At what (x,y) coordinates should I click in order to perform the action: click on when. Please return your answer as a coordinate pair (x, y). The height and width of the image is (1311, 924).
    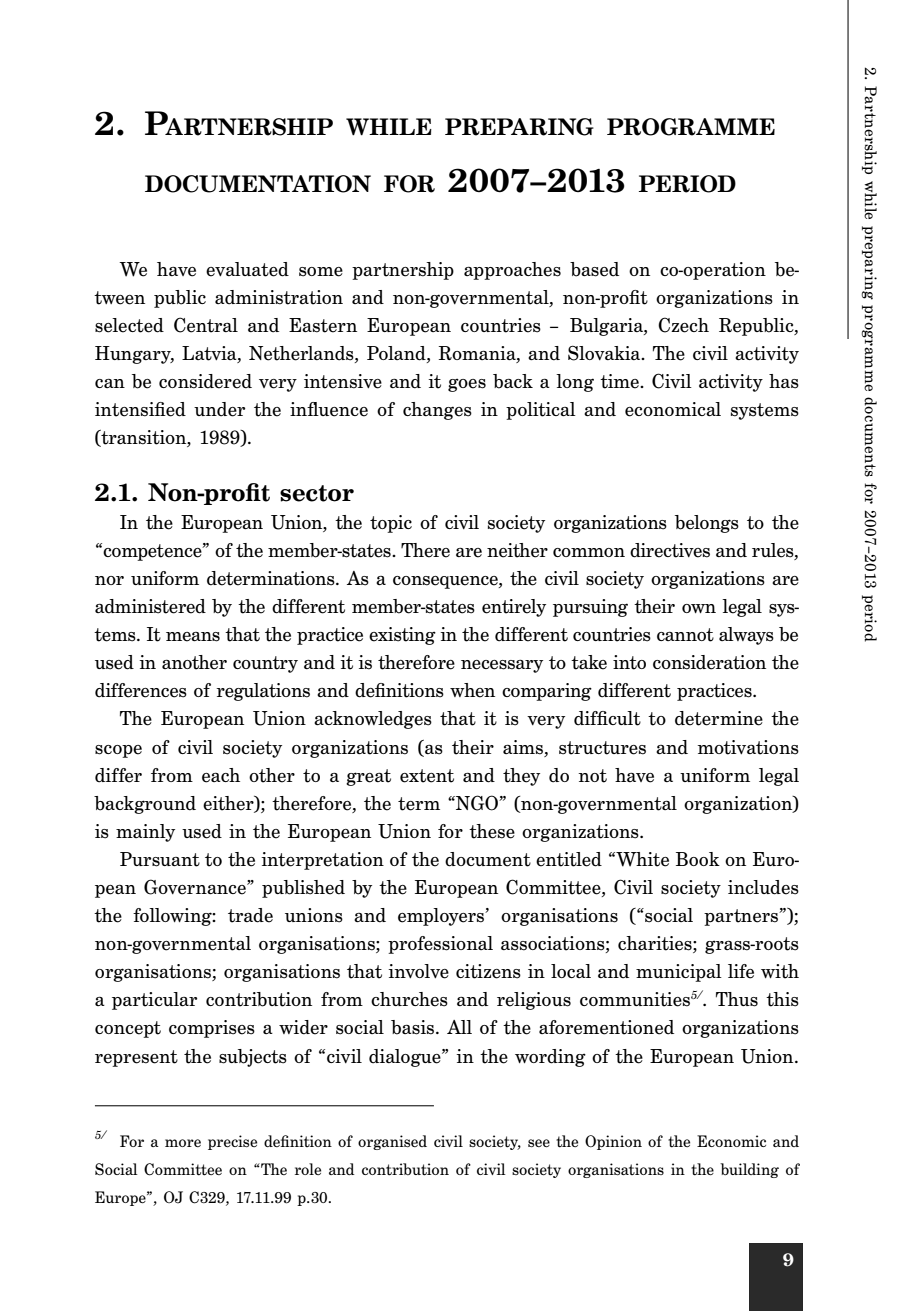
    Looking at the image, I should click on (472, 690).
